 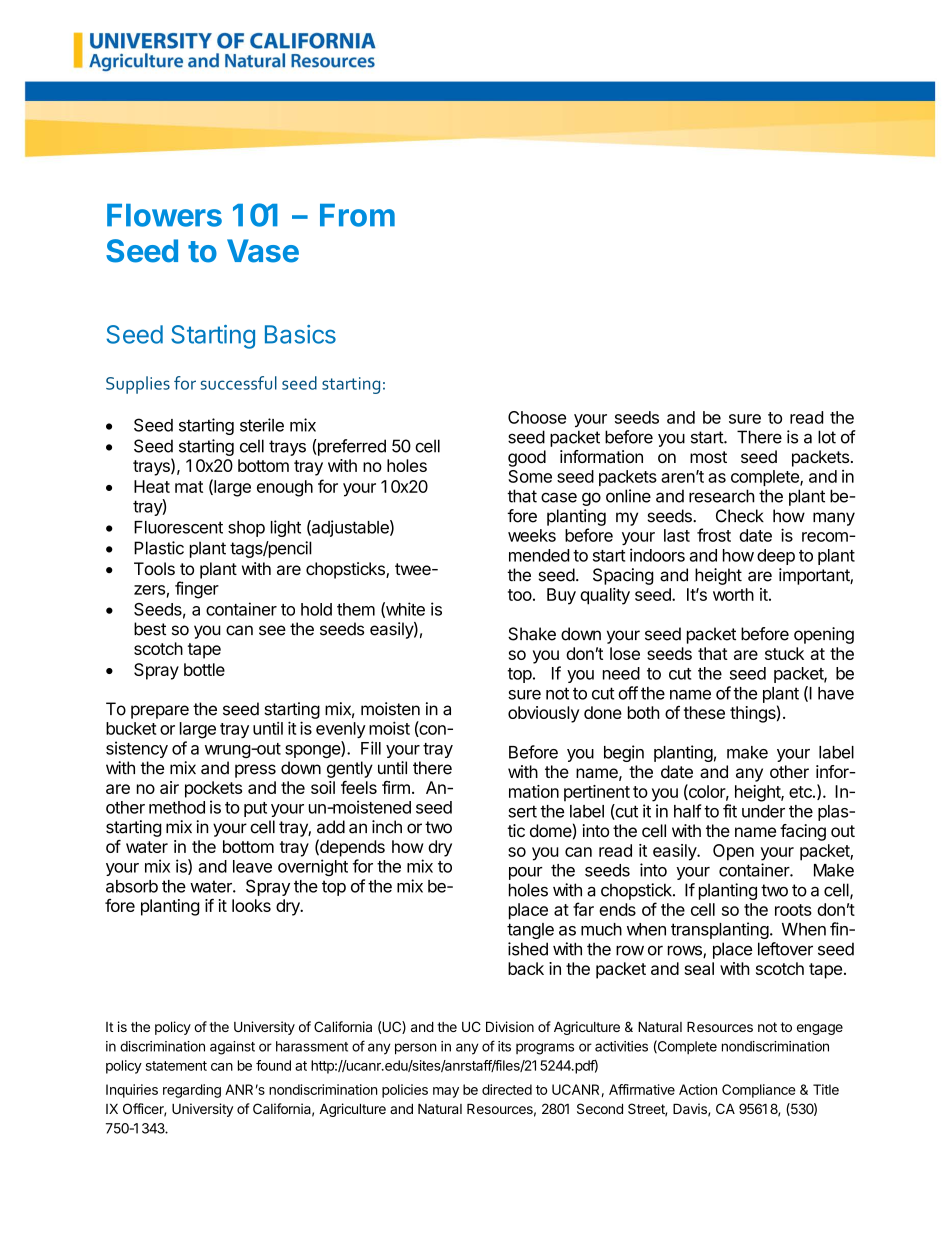 What do you see at coordinates (192, 1091) in the screenshot?
I see `regarding` at bounding box center [192, 1091].
